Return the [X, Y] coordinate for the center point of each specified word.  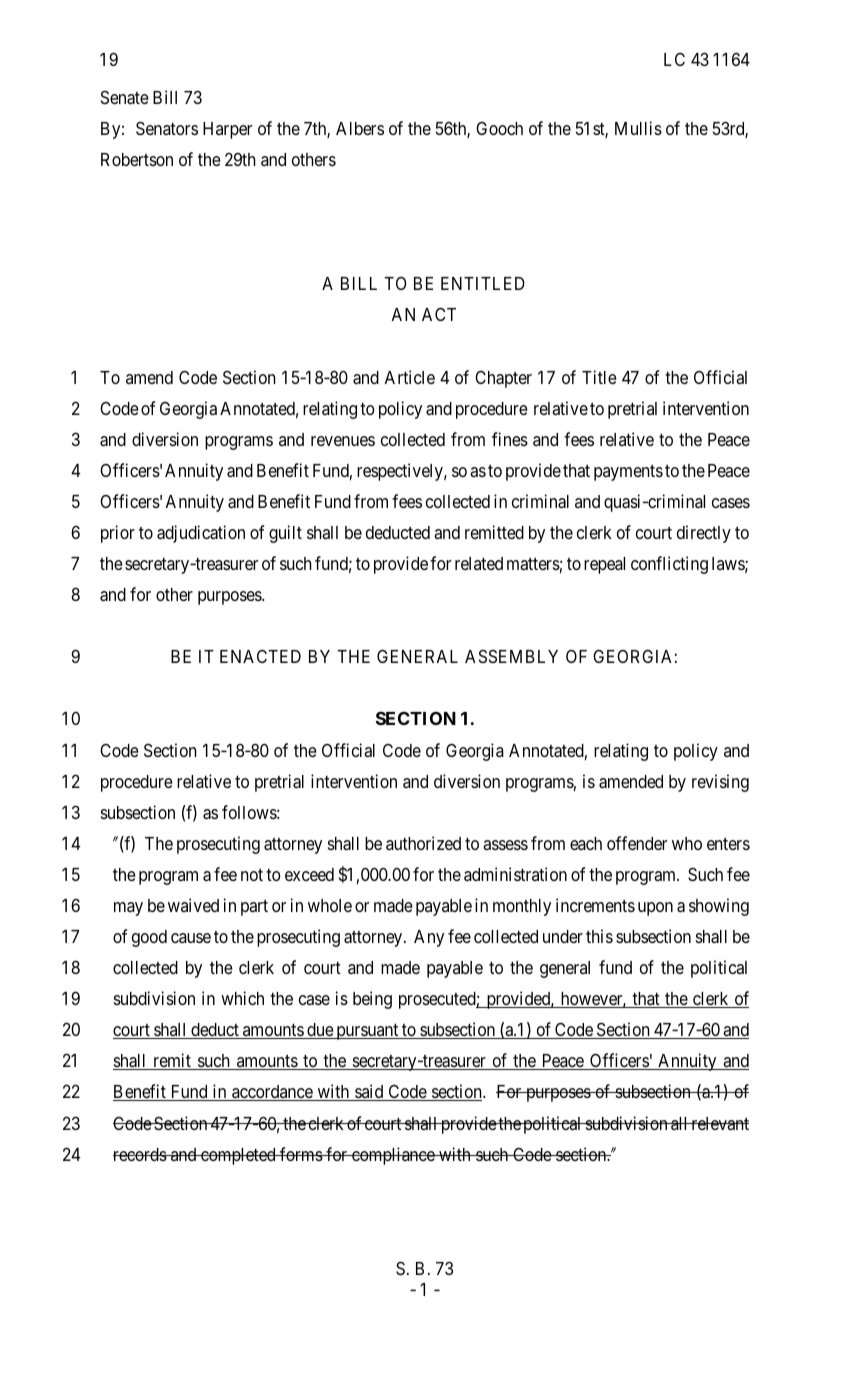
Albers [360, 128]
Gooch [499, 128]
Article [410, 377]
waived [193, 905]
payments [628, 473]
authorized [423, 843]
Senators [167, 128]
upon [655, 909]
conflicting [669, 565]
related [479, 563]
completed [238, 1156]
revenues [343, 441]
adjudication [201, 534]
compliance [393, 1156]
